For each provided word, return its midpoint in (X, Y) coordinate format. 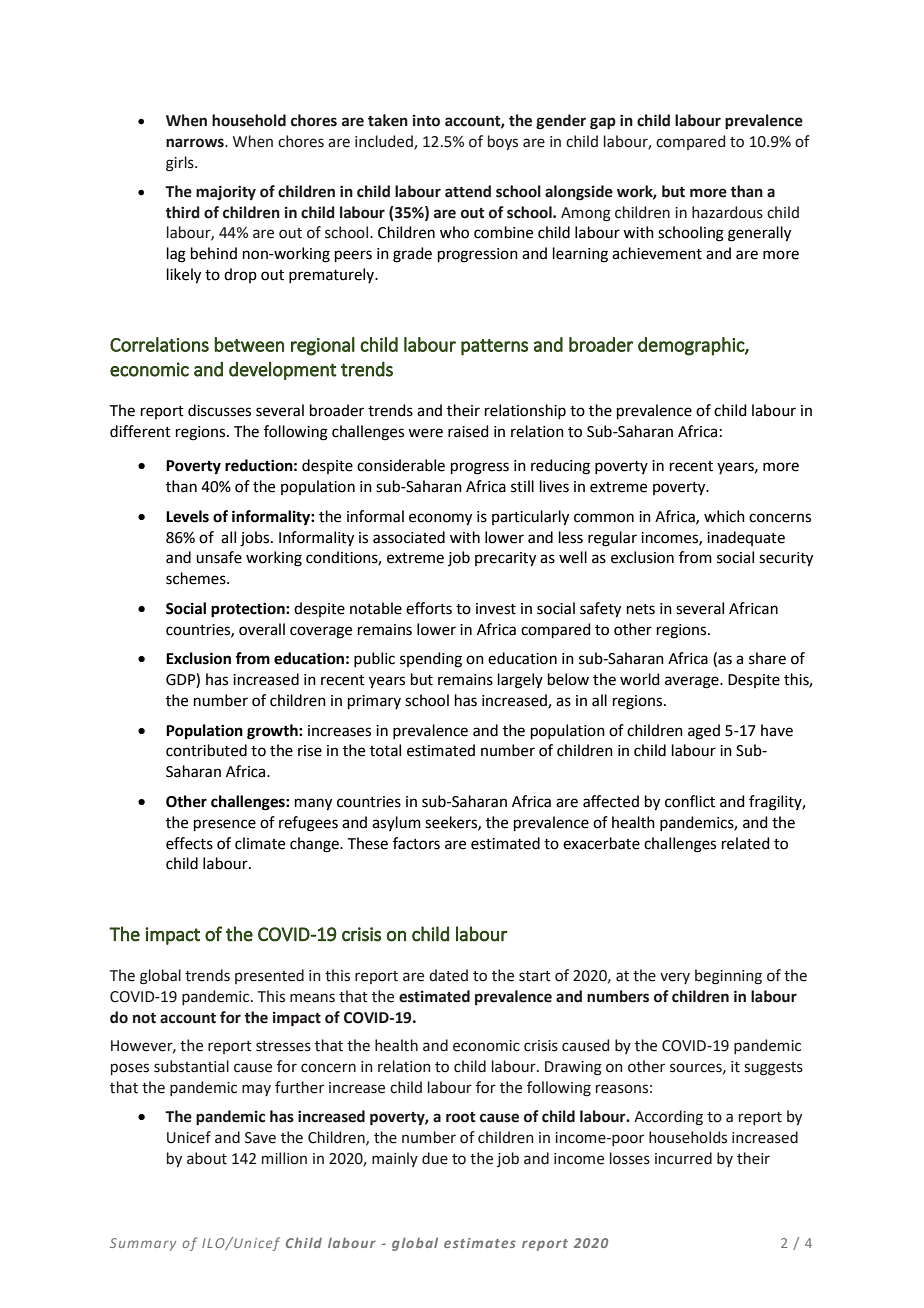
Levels (187, 516)
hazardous (727, 212)
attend (468, 191)
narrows (196, 143)
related (746, 843)
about (207, 1158)
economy (440, 519)
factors (416, 843)
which (724, 516)
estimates (480, 1243)
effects (189, 843)
